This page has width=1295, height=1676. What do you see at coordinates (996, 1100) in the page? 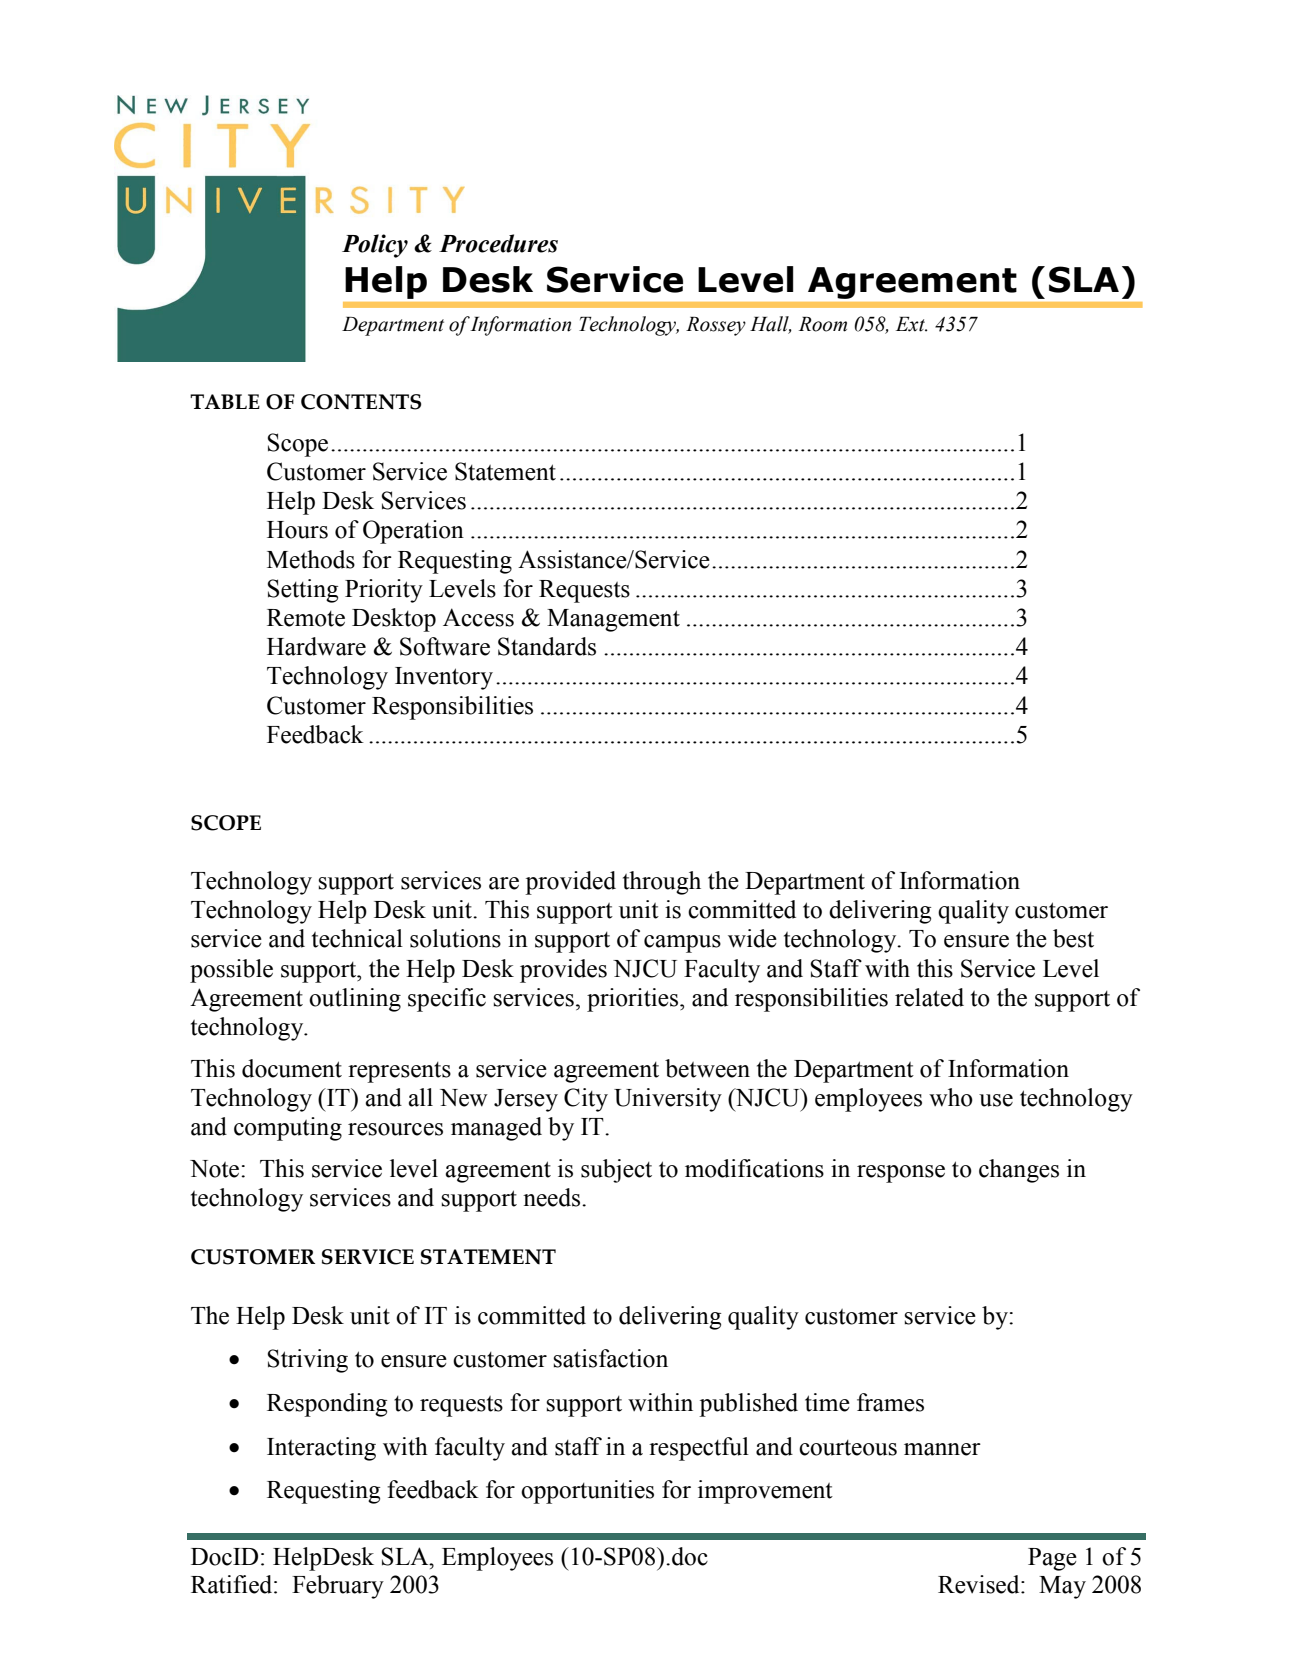
I see `use` at bounding box center [996, 1100].
